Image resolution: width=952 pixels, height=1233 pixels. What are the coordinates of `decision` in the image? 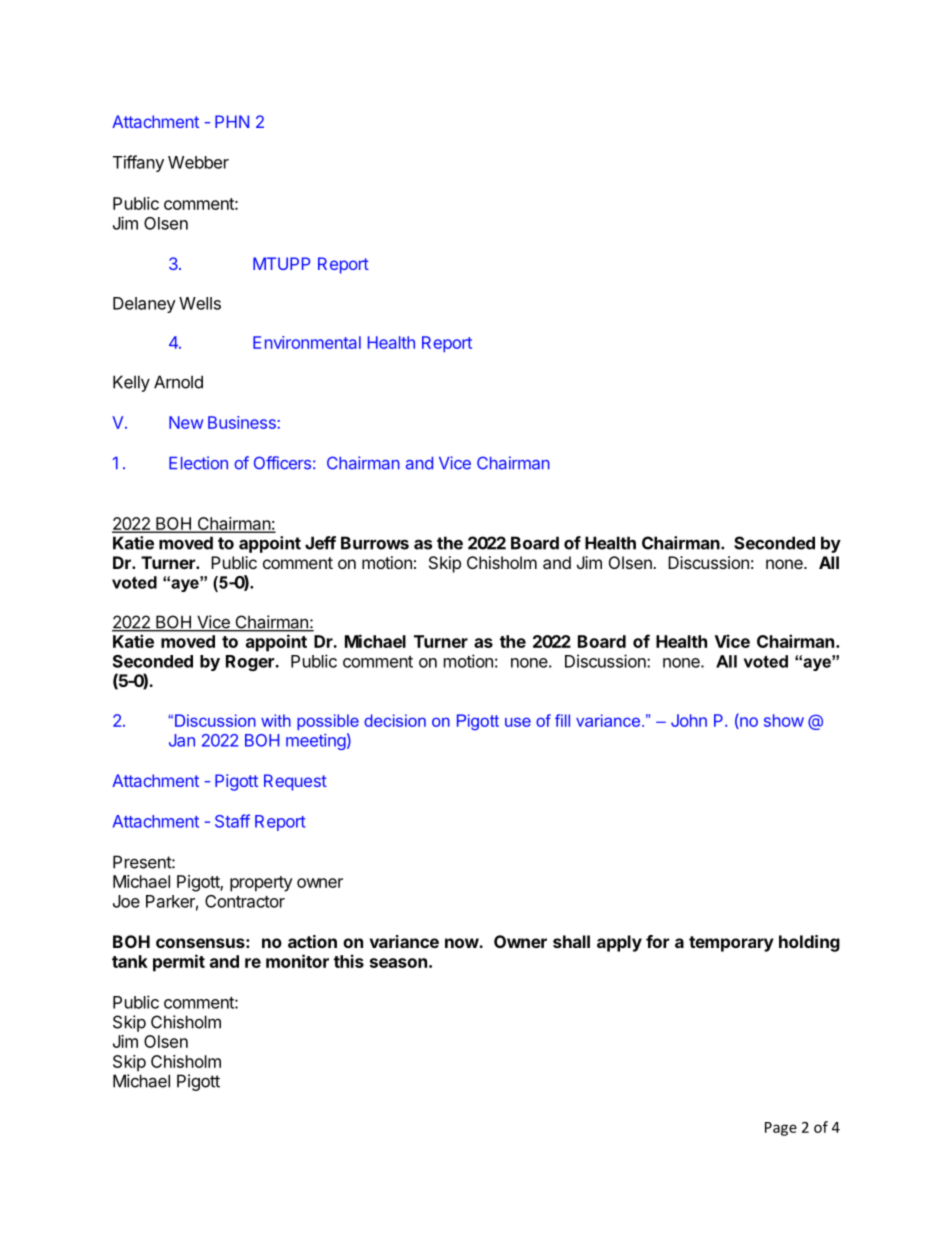 It's located at (395, 720).
